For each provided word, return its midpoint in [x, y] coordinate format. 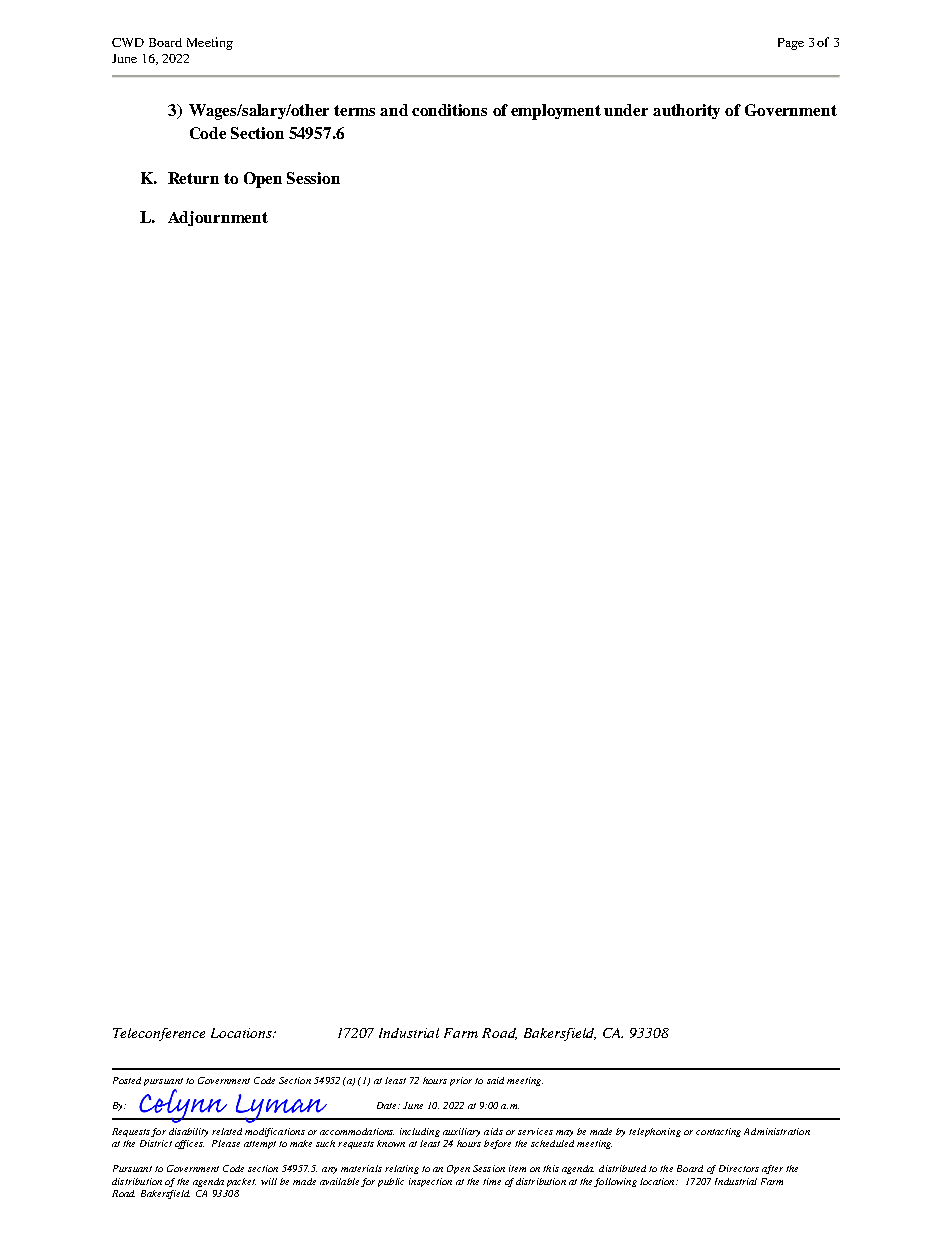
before [497, 1144]
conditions [449, 110]
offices [189, 1144]
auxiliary [461, 1132]
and [394, 110]
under [626, 110]
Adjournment [218, 218]
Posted [127, 1080]
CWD [128, 42]
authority [686, 111]
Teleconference [159, 1034]
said [495, 1080]
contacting [718, 1132]
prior [461, 1081]
